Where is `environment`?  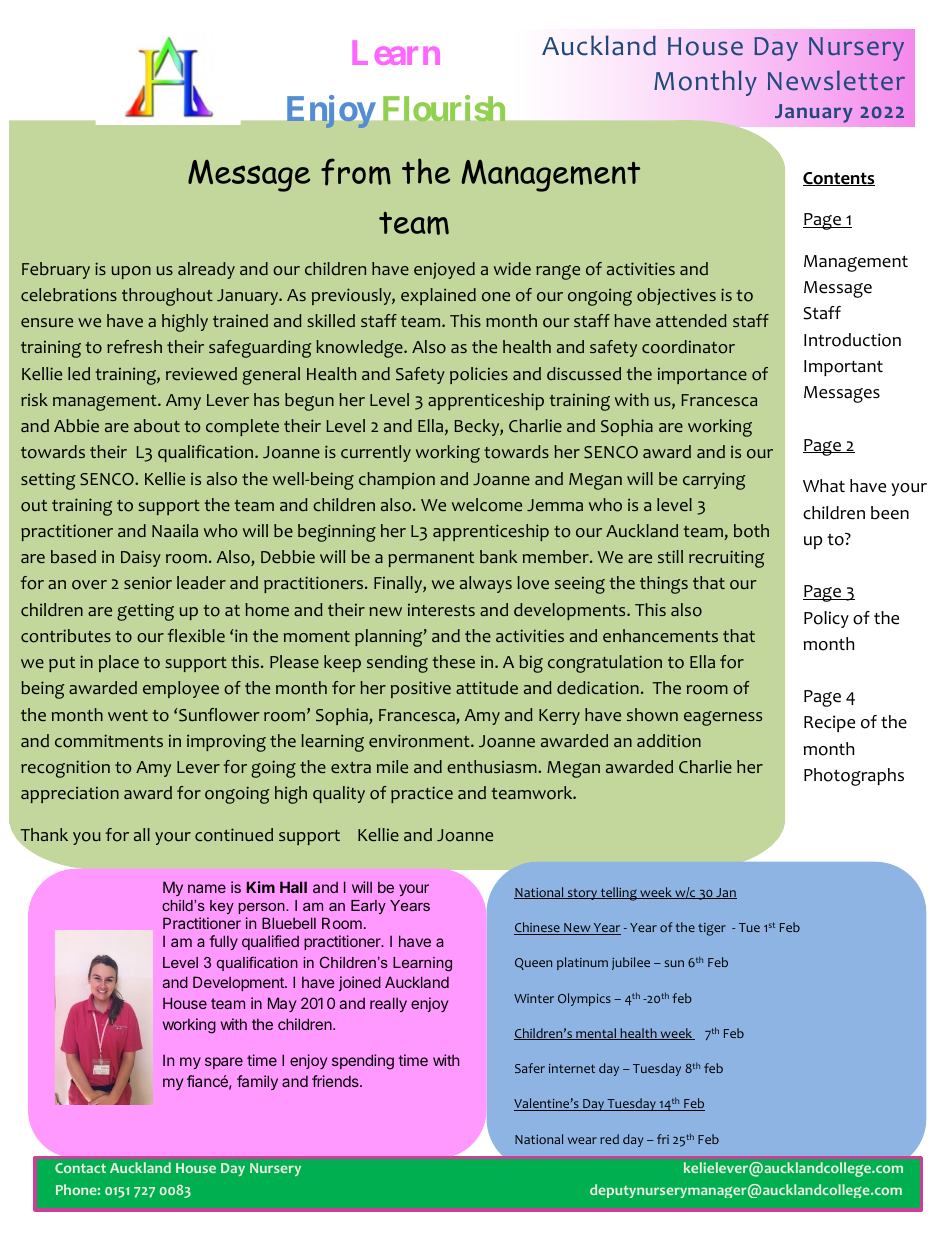 environment is located at coordinates (420, 741).
